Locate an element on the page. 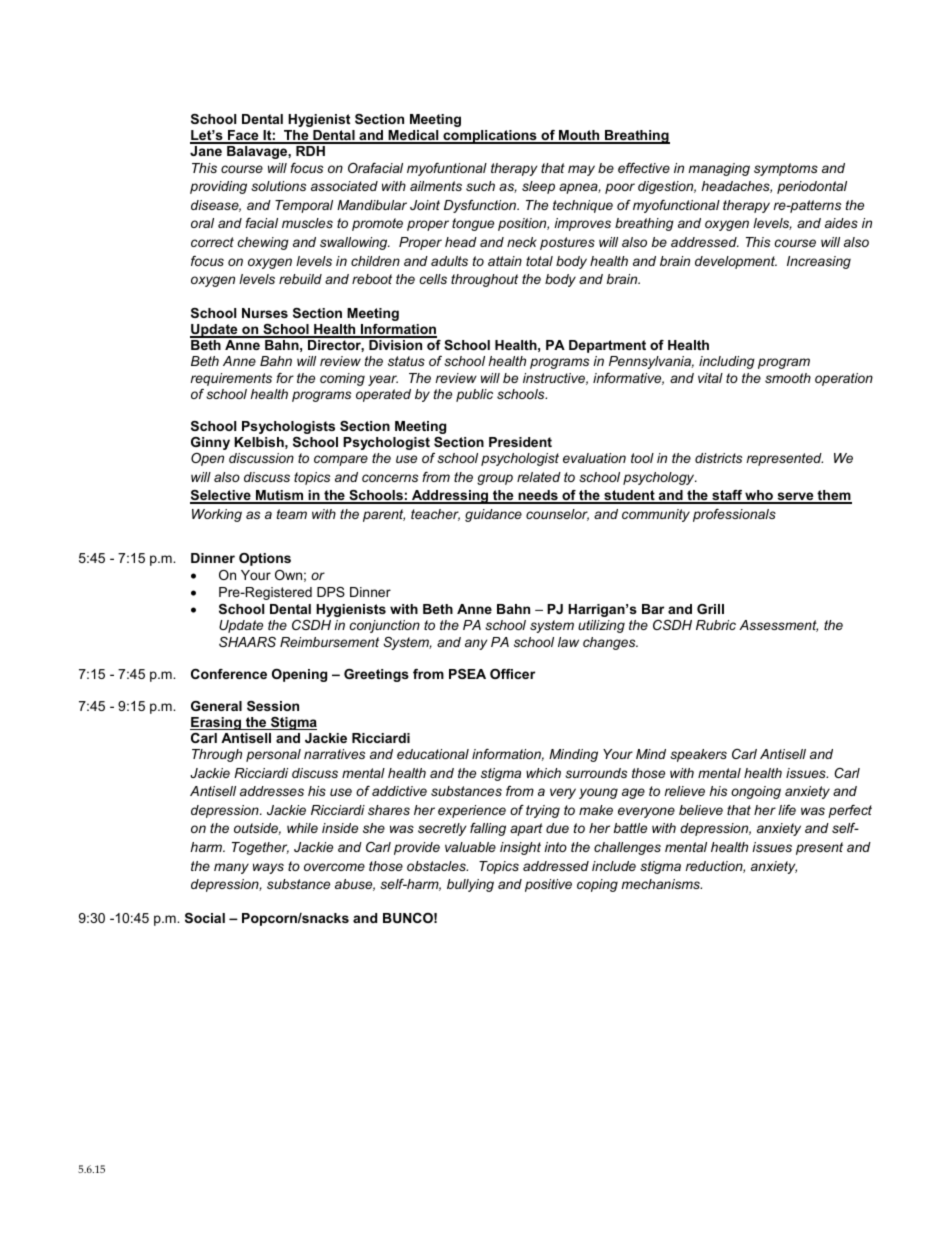  sleep is located at coordinates (538, 187).
